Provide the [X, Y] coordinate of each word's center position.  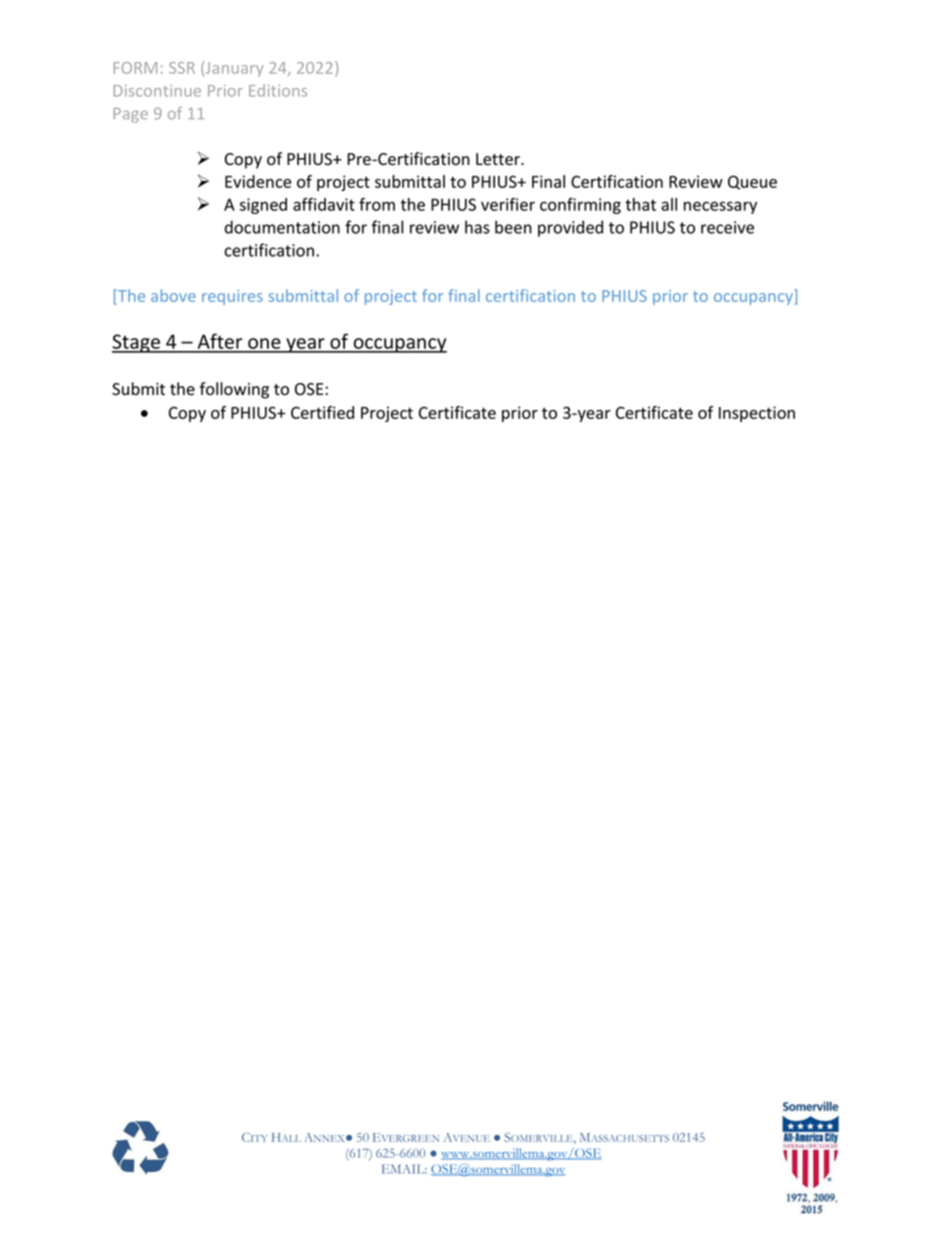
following [234, 390]
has [477, 227]
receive [727, 227]
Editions [278, 90]
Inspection [757, 414]
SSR [182, 68]
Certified [322, 412]
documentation [282, 227]
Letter [499, 159]
